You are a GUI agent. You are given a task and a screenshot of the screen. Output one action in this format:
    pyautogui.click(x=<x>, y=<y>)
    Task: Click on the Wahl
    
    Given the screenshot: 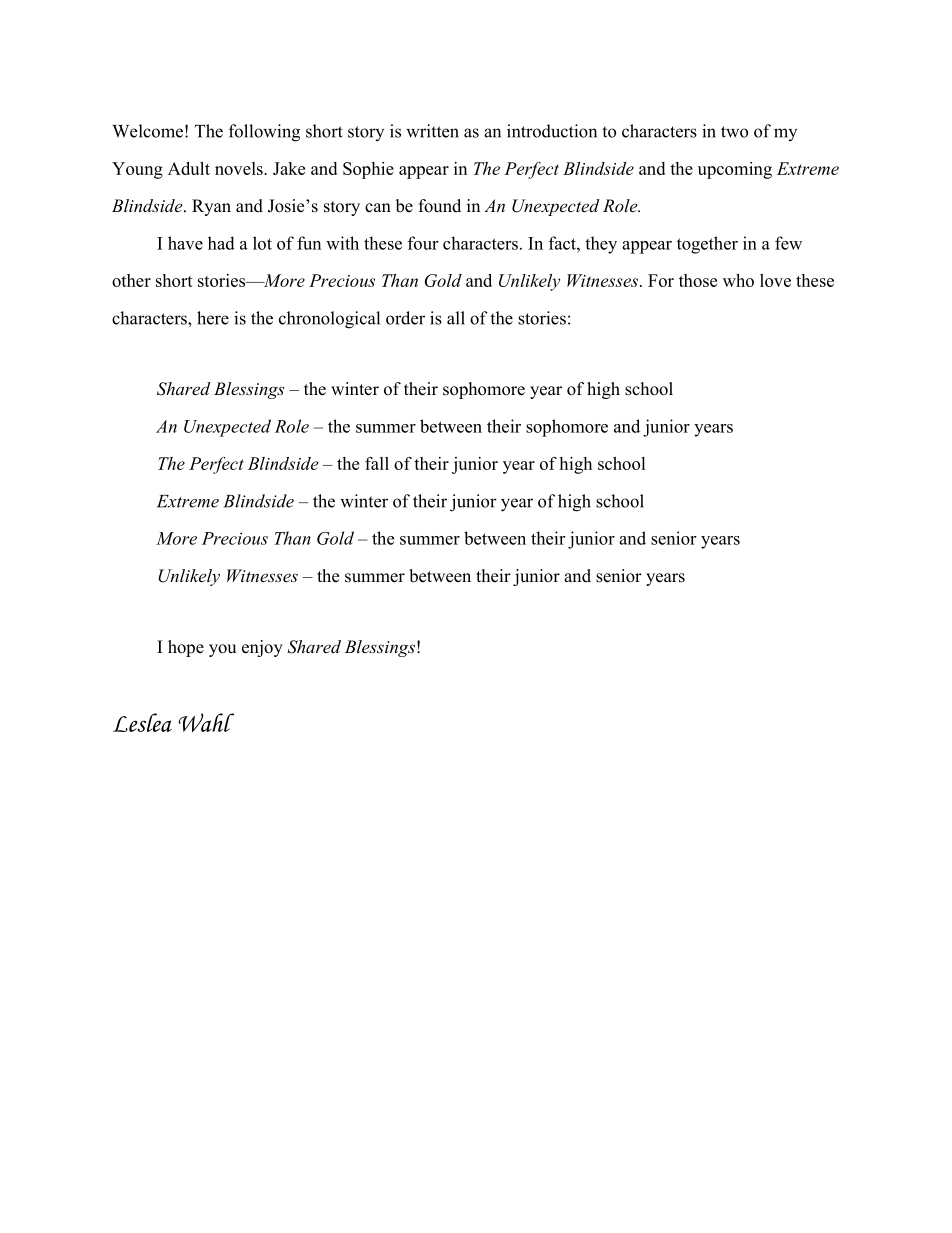 What is the action you would take?
    pyautogui.click(x=206, y=722)
